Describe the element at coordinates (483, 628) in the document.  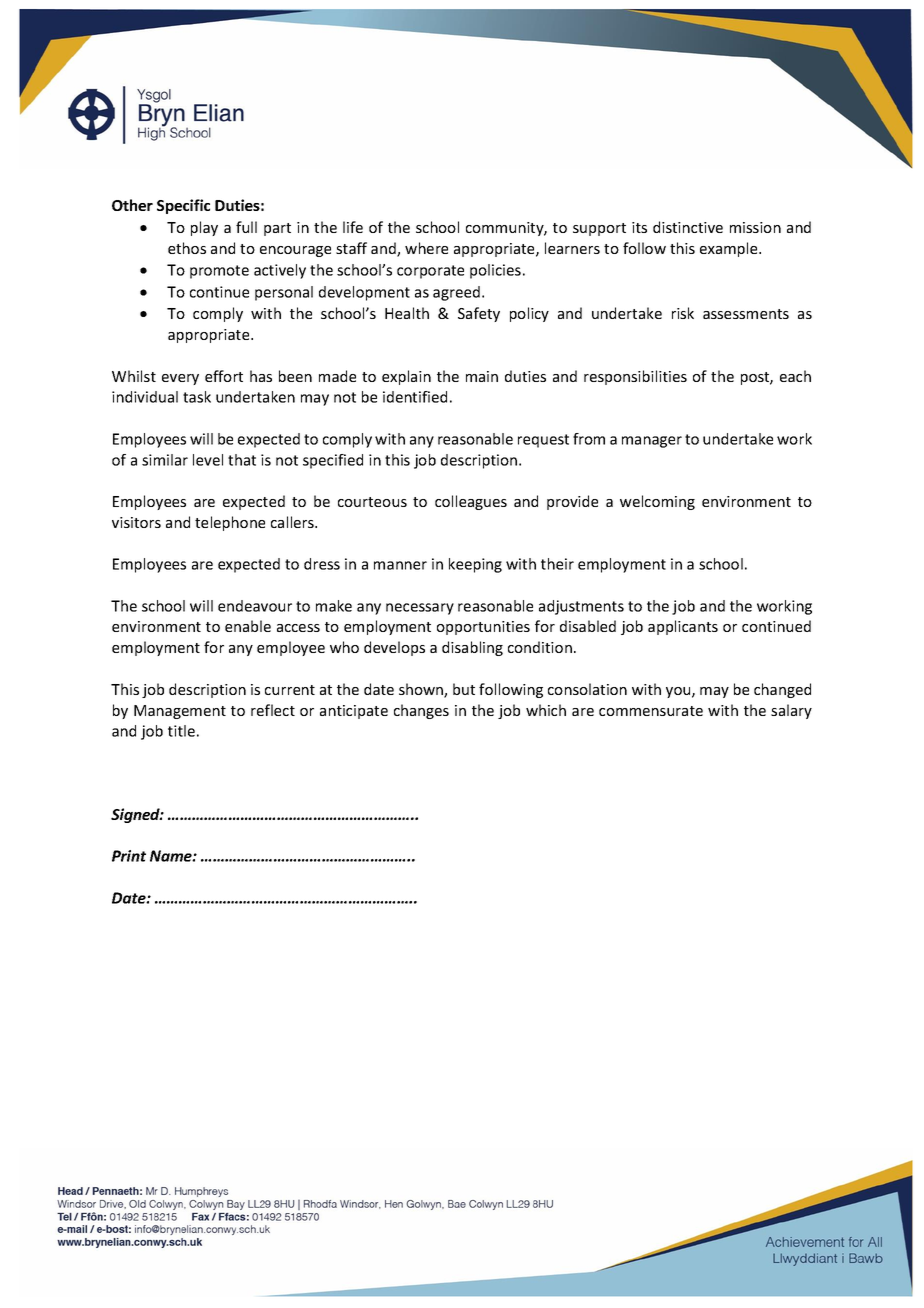
I see `opportunities` at that location.
